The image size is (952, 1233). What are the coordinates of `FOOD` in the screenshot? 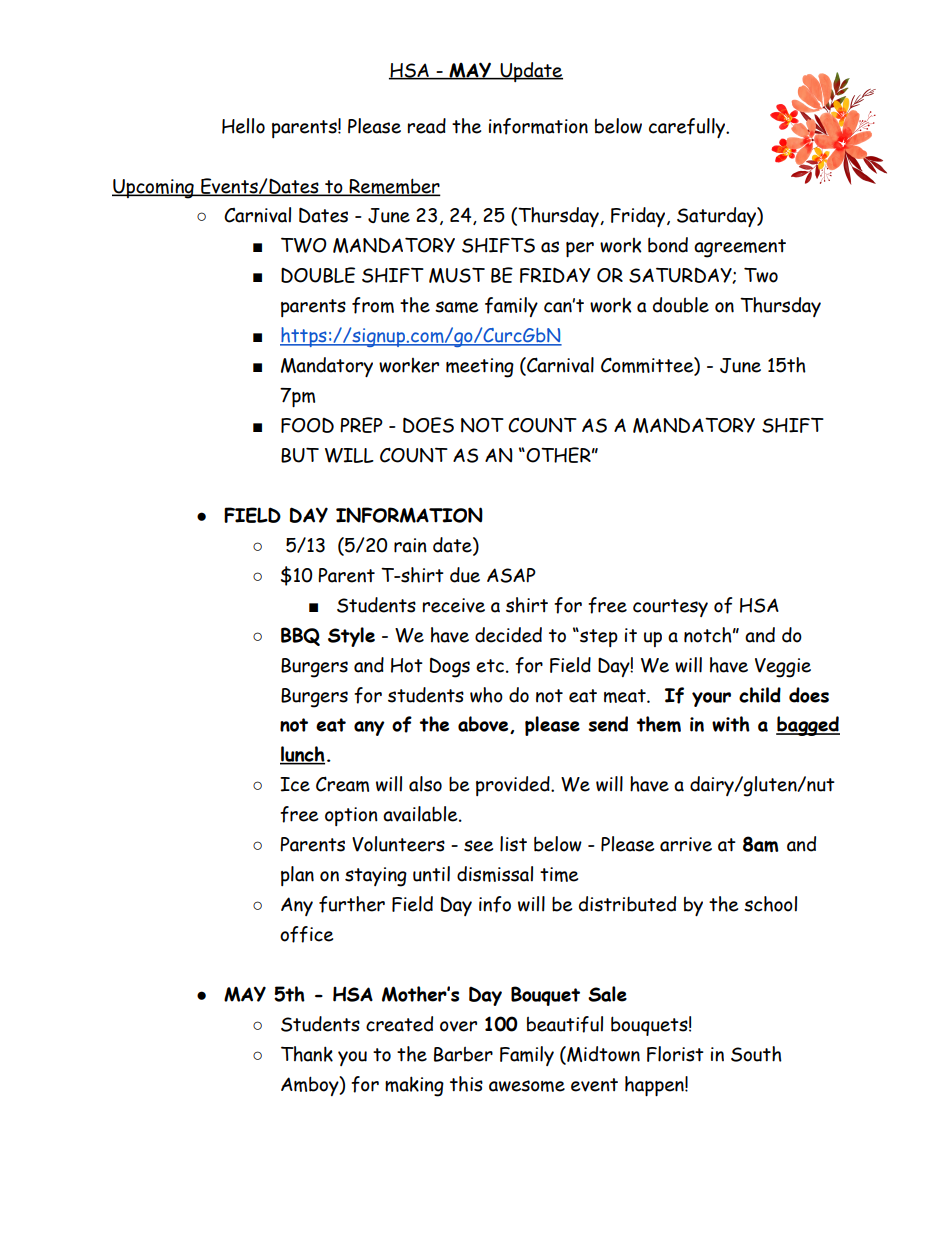 It's located at (307, 425).
